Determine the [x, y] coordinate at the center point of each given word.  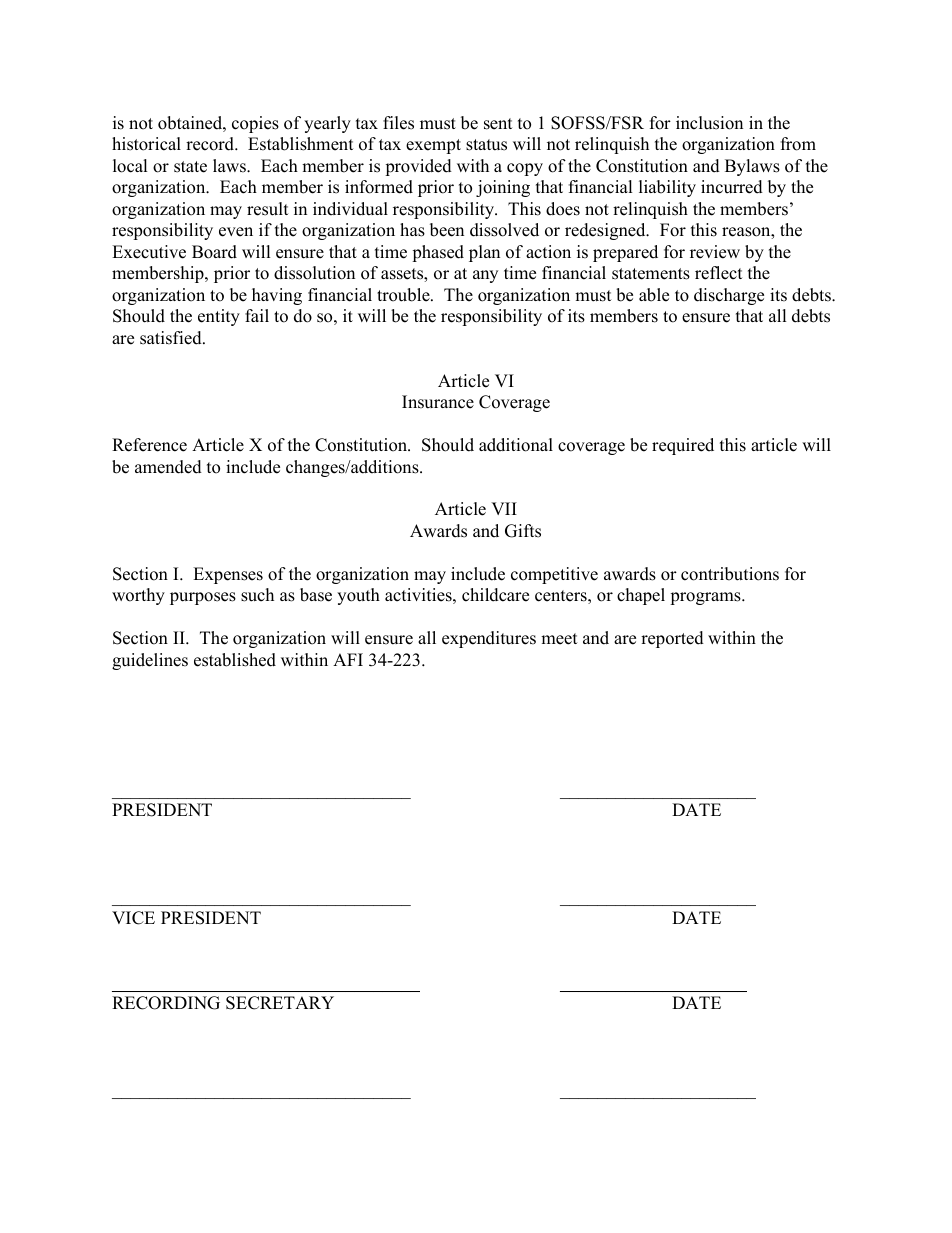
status [486, 145]
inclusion [709, 123]
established [235, 660]
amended [168, 467]
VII [504, 508]
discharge [729, 296]
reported [672, 639]
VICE [133, 918]
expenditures [489, 639]
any [485, 276]
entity [219, 317]
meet [559, 639]
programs [706, 598]
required [683, 446]
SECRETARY [280, 1003]
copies [255, 124]
